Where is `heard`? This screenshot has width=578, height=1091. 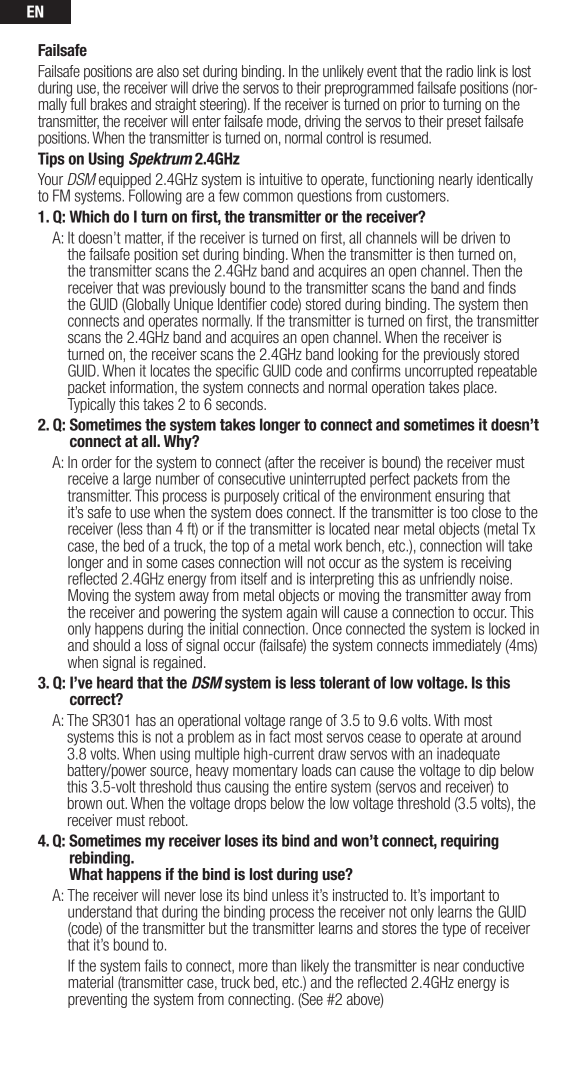
heard is located at coordinates (115, 682).
